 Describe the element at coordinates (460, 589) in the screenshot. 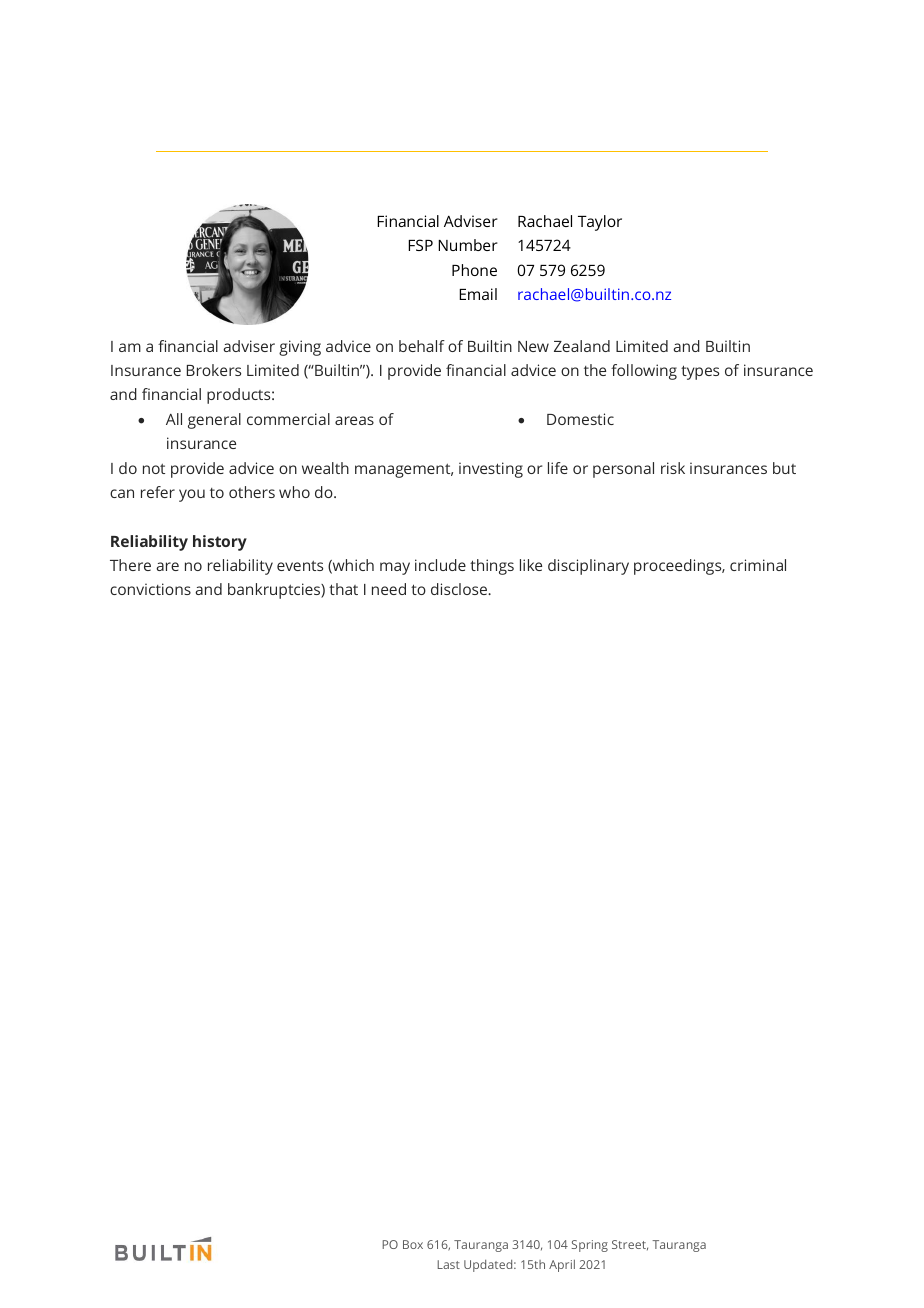

I see `disclose` at that location.
